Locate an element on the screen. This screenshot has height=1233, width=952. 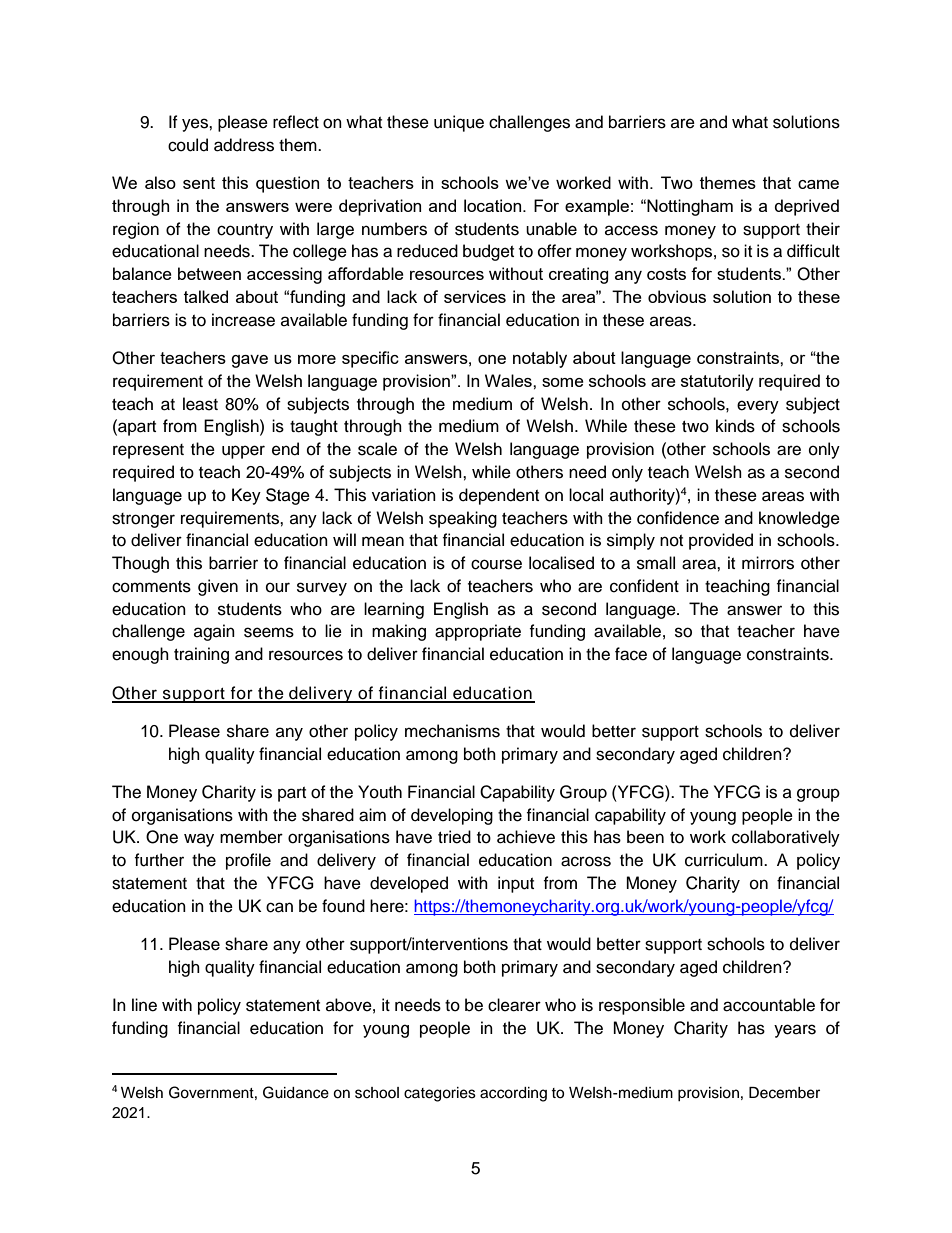
appropriate is located at coordinates (478, 632).
